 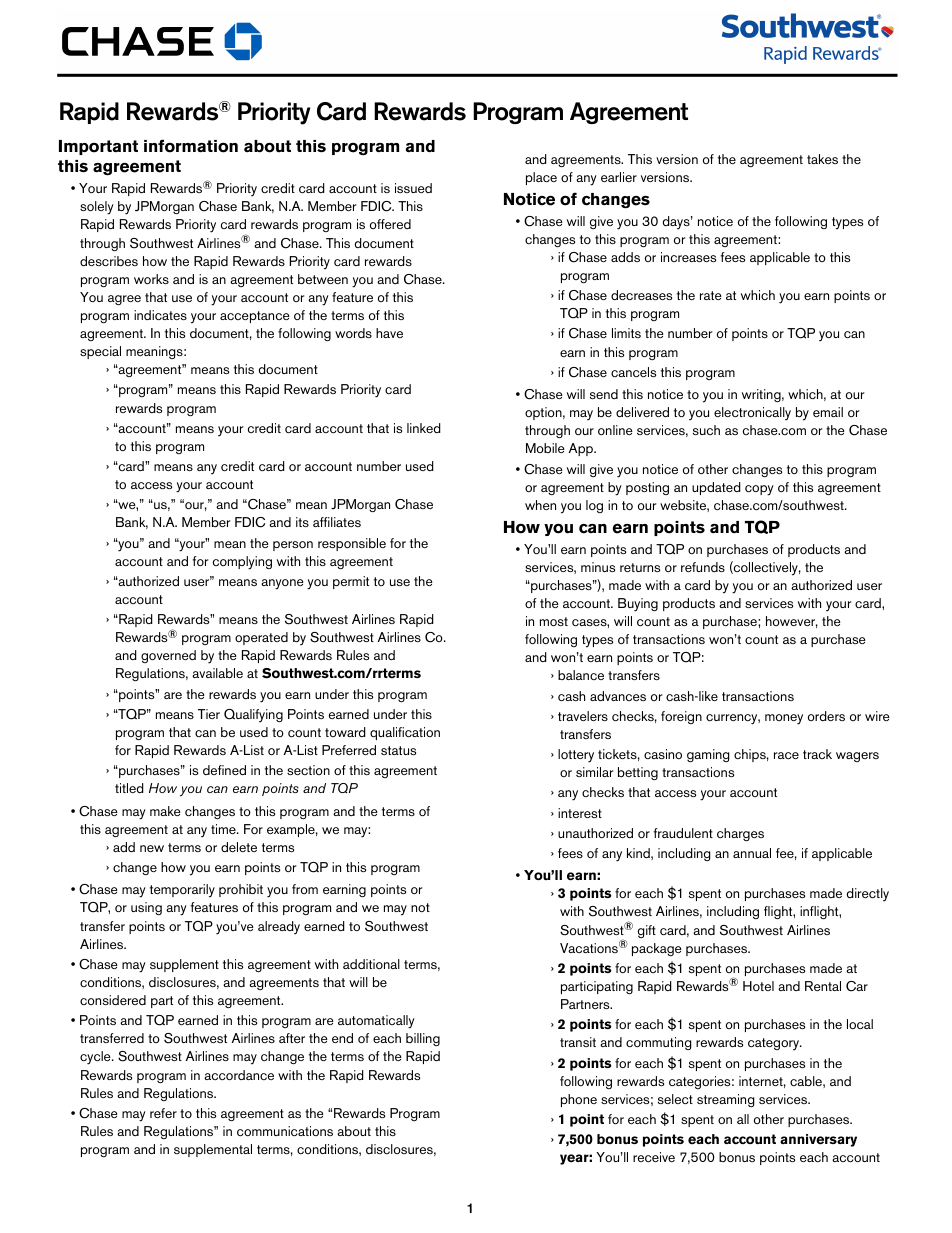 I want to click on Hotel, so click(x=758, y=986).
